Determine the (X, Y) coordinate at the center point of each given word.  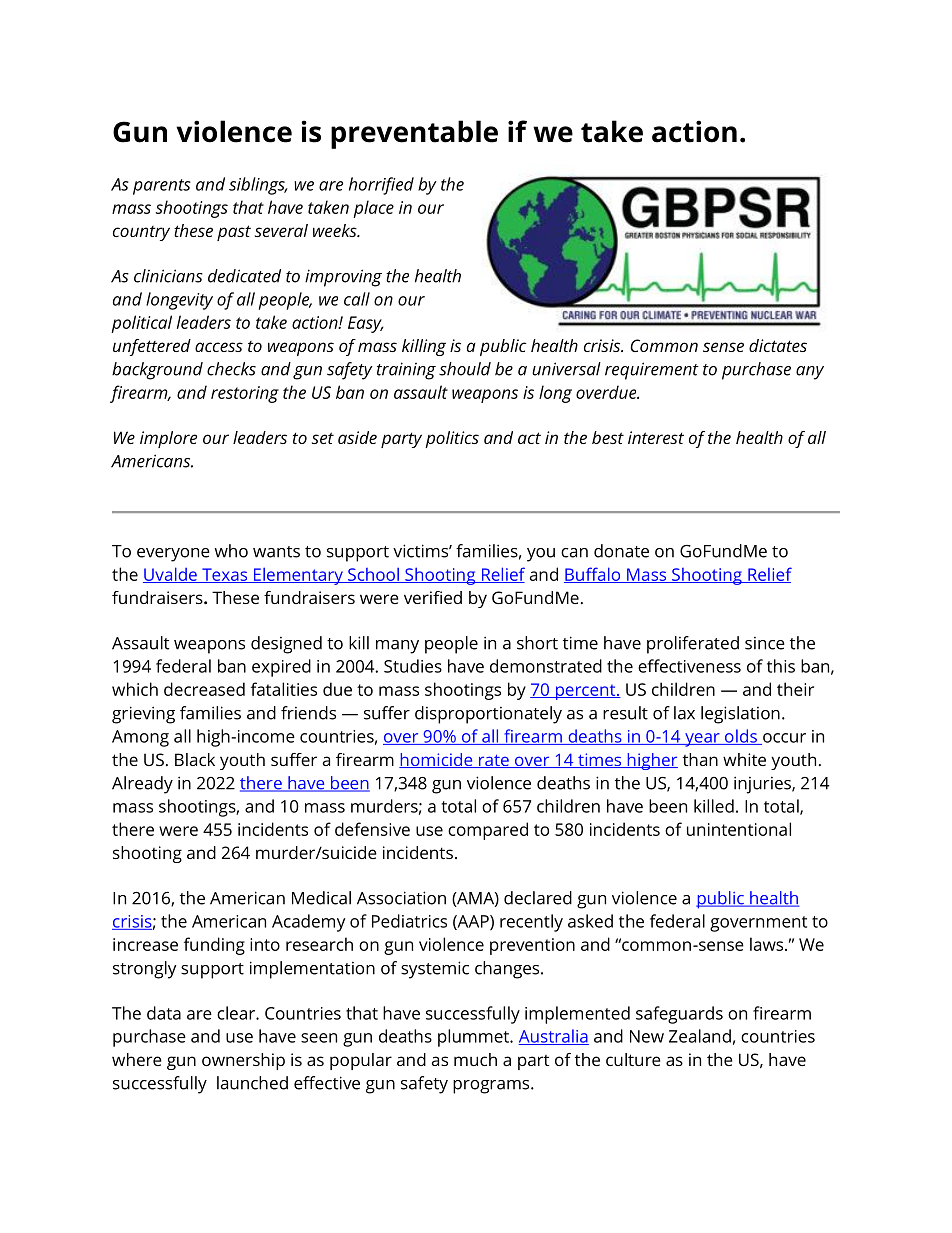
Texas (225, 575)
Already (142, 785)
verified (433, 597)
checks (231, 369)
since (765, 643)
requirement (652, 371)
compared (488, 831)
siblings (258, 186)
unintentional (739, 829)
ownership (243, 1061)
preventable (414, 134)
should (465, 369)
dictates (778, 345)
